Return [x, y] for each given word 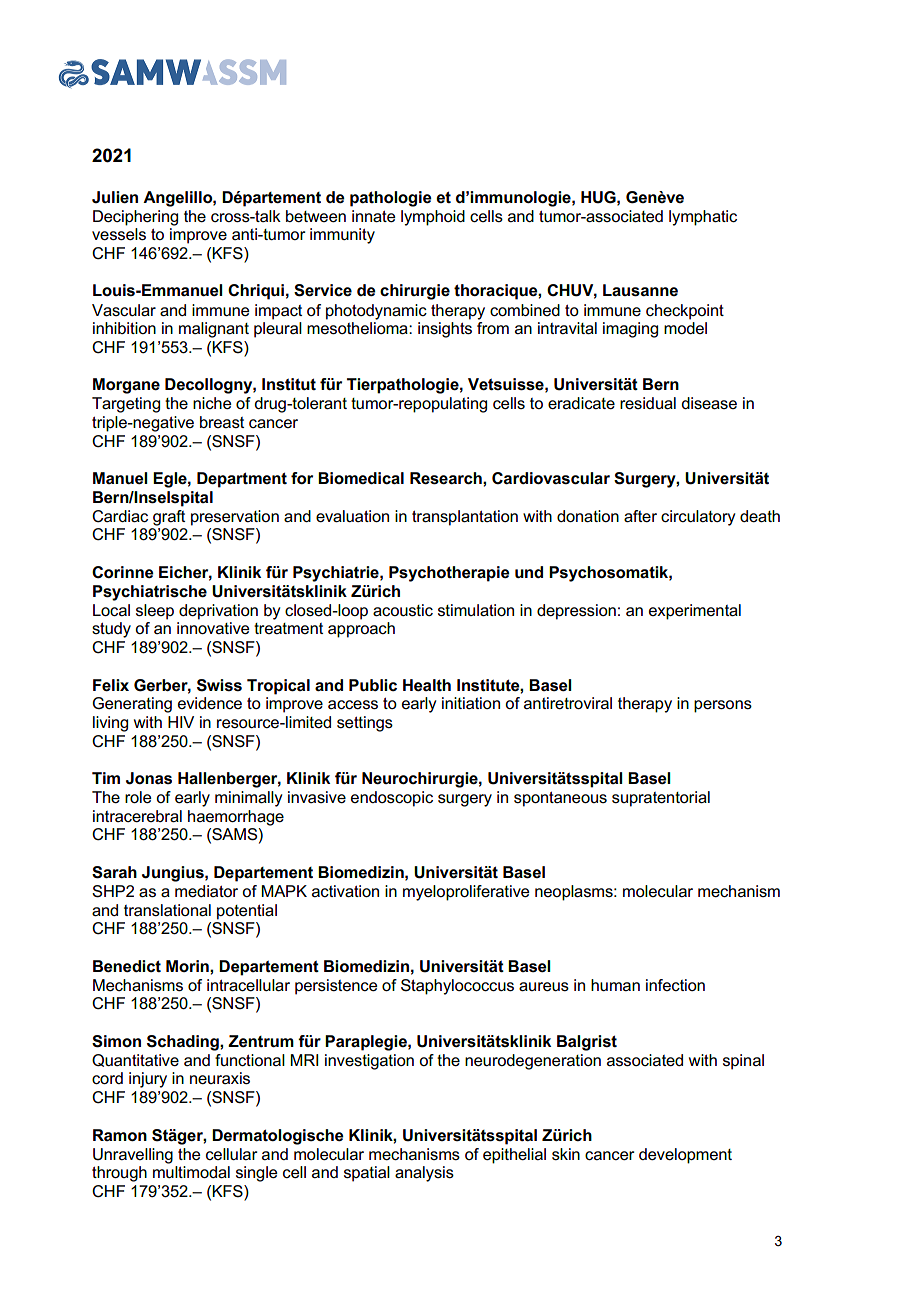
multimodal [191, 1172]
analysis [424, 1174]
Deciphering [135, 218]
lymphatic [703, 218]
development [685, 1156]
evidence [210, 703]
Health [427, 685]
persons [723, 706]
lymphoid [433, 218]
